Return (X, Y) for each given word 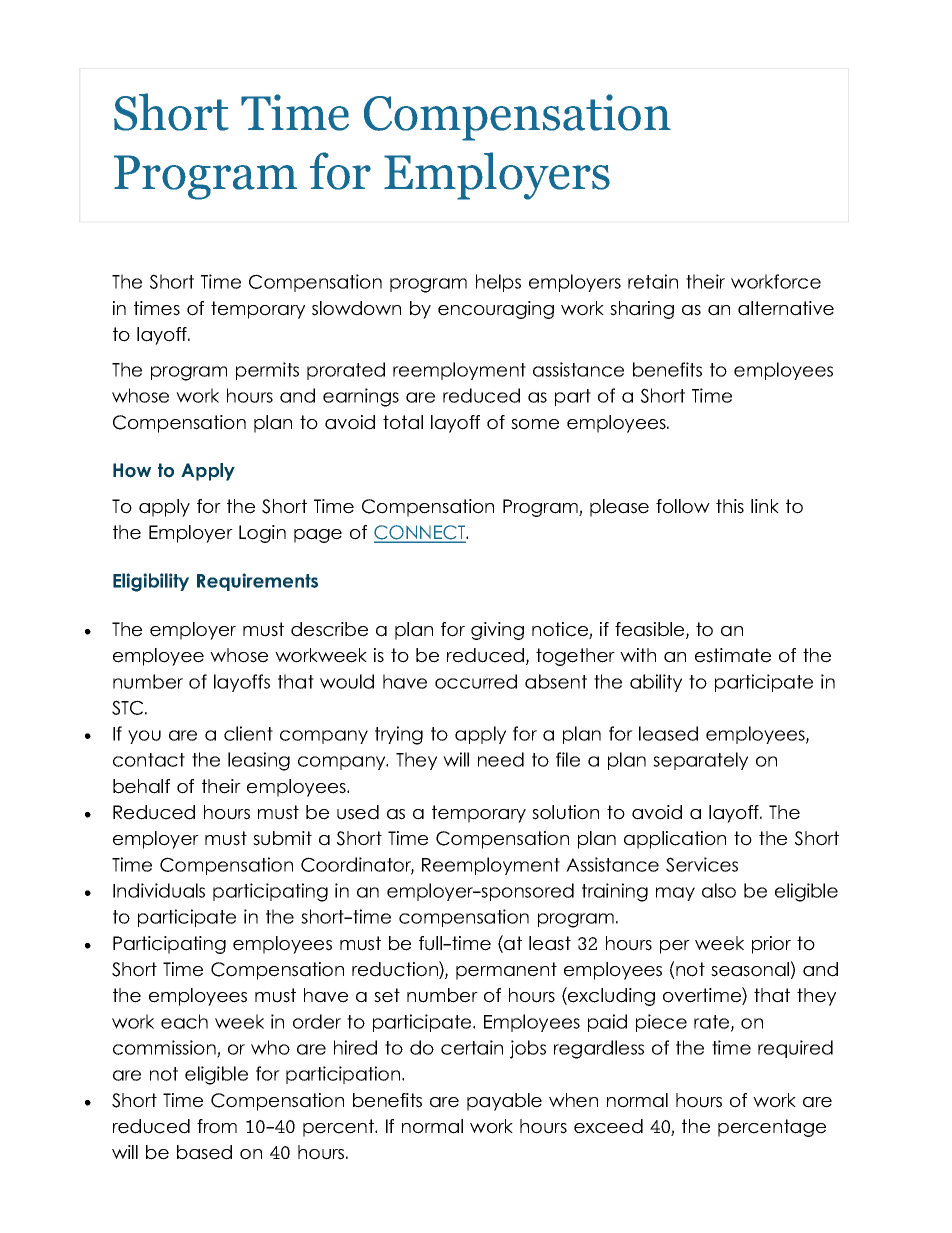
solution (565, 812)
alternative (786, 308)
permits (267, 371)
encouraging (496, 310)
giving (497, 631)
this (730, 506)
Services (702, 864)
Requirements (257, 582)
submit (282, 838)
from (217, 1126)
